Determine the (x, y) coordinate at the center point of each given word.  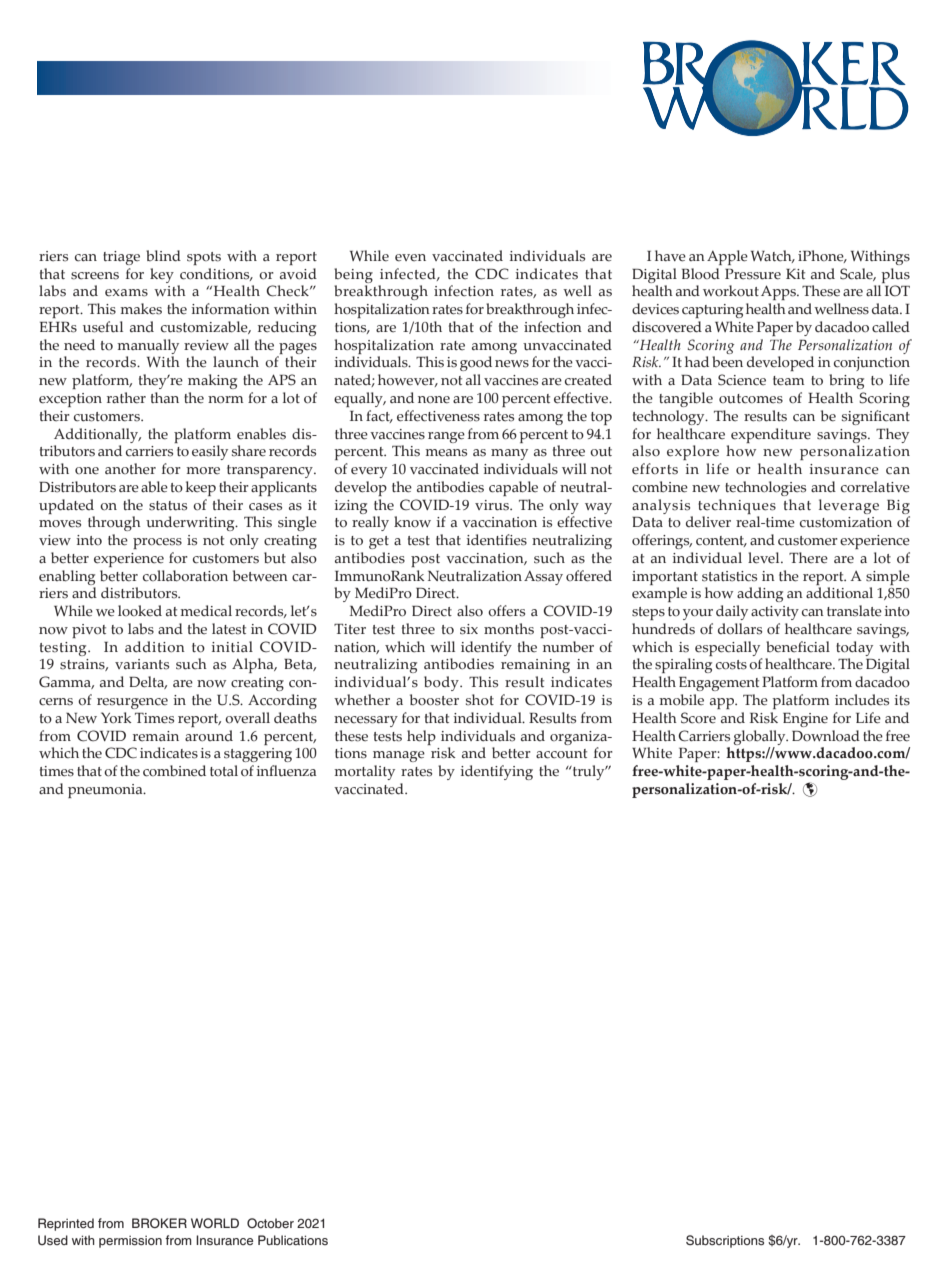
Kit (795, 274)
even (410, 258)
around (209, 736)
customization (846, 522)
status (168, 506)
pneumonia (106, 791)
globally (761, 737)
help (421, 737)
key (162, 275)
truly (588, 772)
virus (493, 505)
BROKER (159, 1223)
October (270, 1223)
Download (826, 736)
